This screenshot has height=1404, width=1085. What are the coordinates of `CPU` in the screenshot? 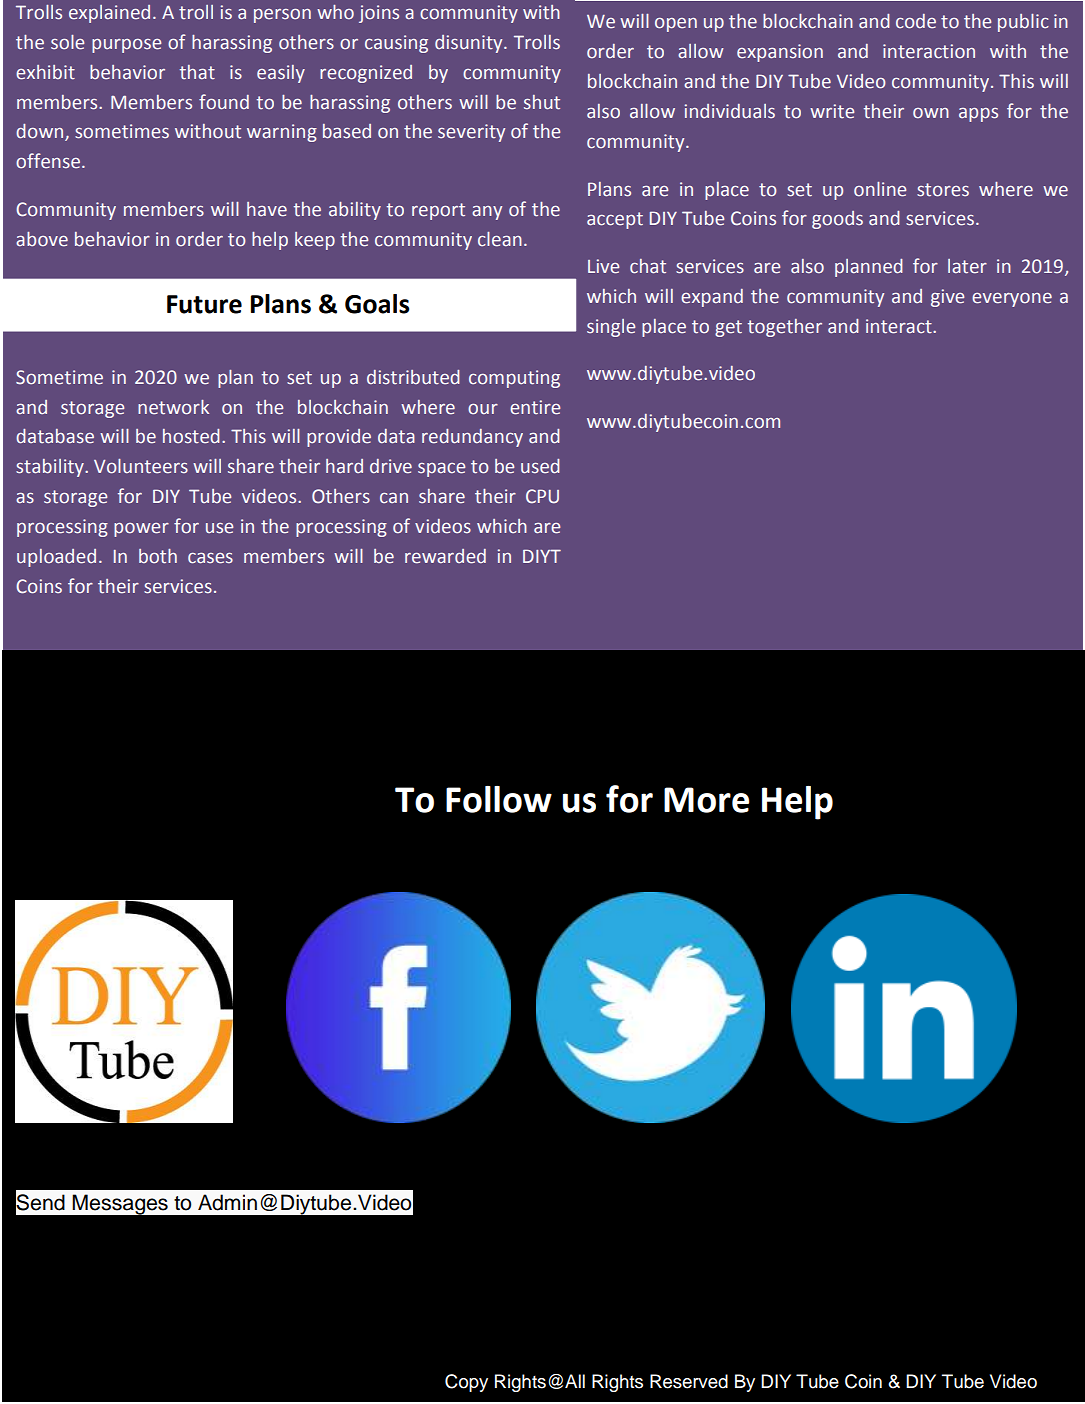 It's located at (542, 496).
